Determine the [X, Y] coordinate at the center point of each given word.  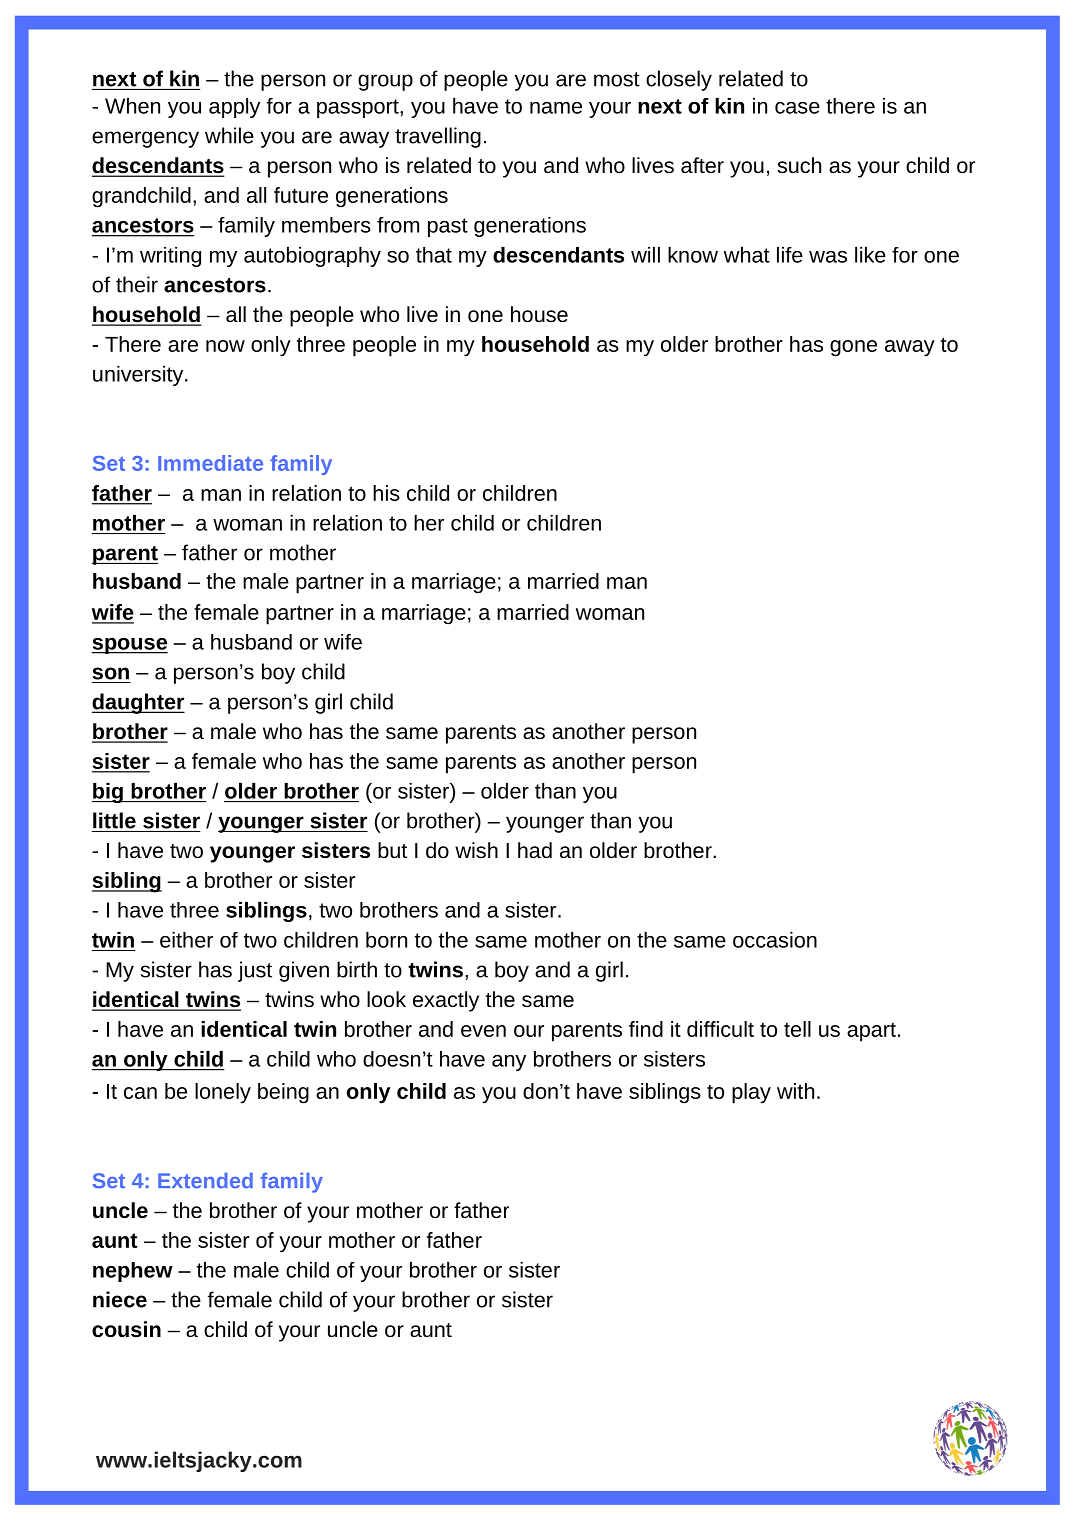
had [535, 850]
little [114, 820]
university [139, 376]
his [386, 493]
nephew [133, 1272]
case [797, 108]
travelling [438, 137]
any [509, 1063]
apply [234, 108]
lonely [223, 1093]
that [434, 255]
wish [476, 850]
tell [797, 1029]
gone [853, 348]
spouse [130, 646]
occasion [775, 940]
